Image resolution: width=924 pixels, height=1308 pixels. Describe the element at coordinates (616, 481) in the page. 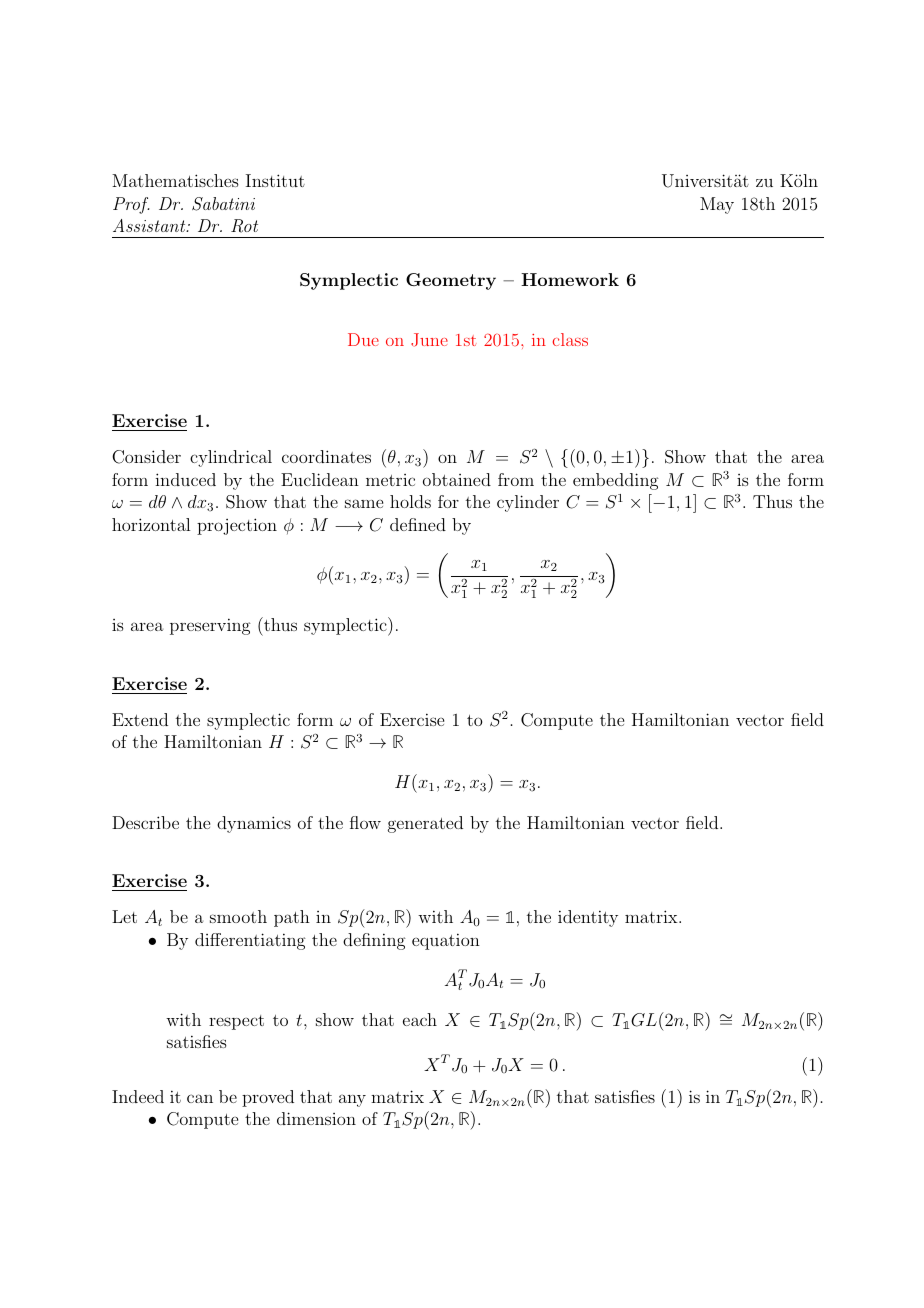

I see `embedding` at that location.
